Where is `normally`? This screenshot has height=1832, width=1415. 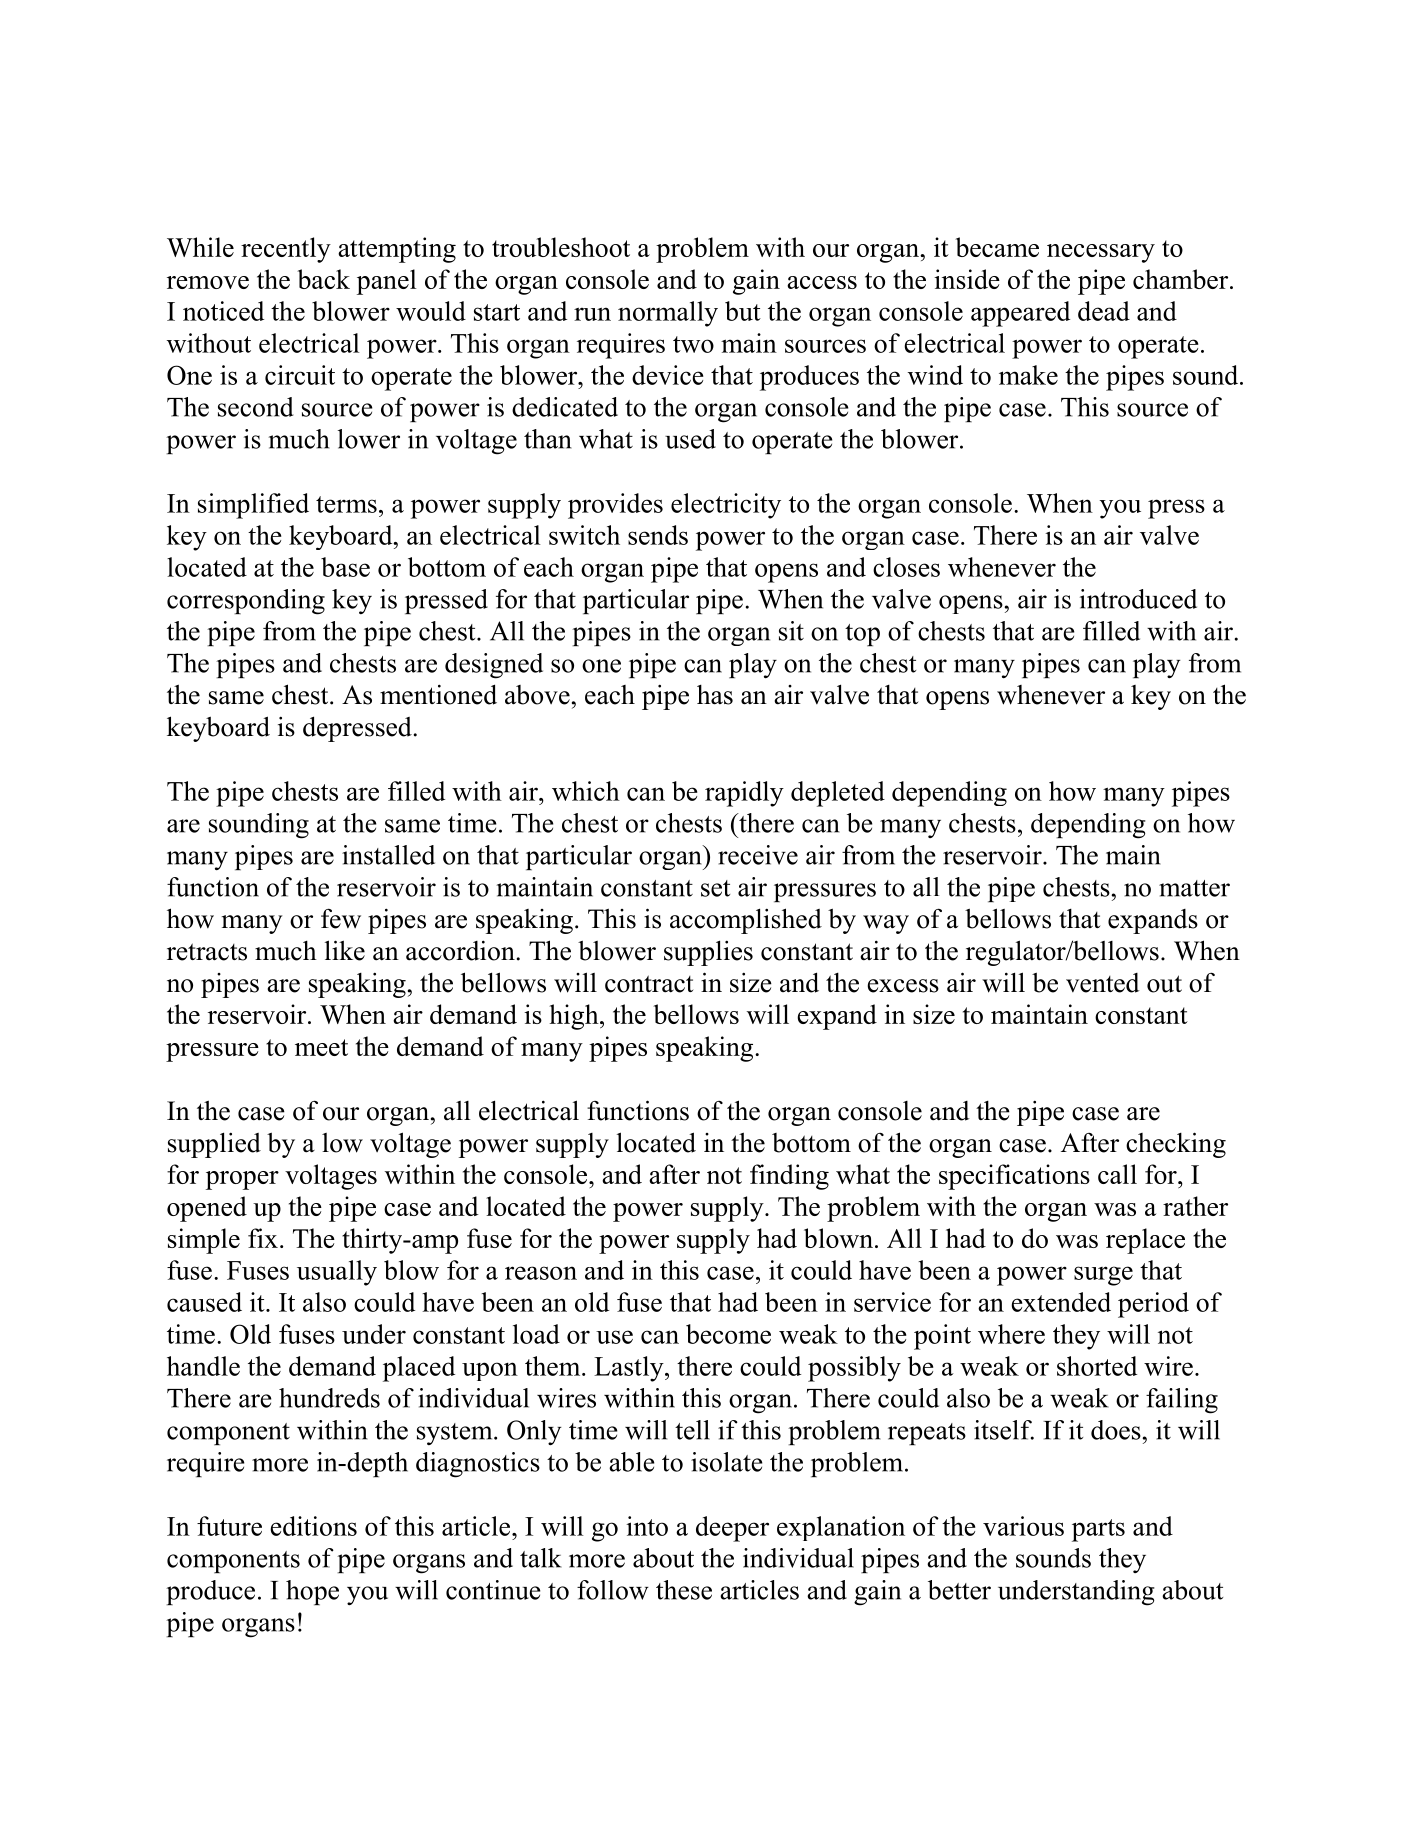 normally is located at coordinates (668, 314).
